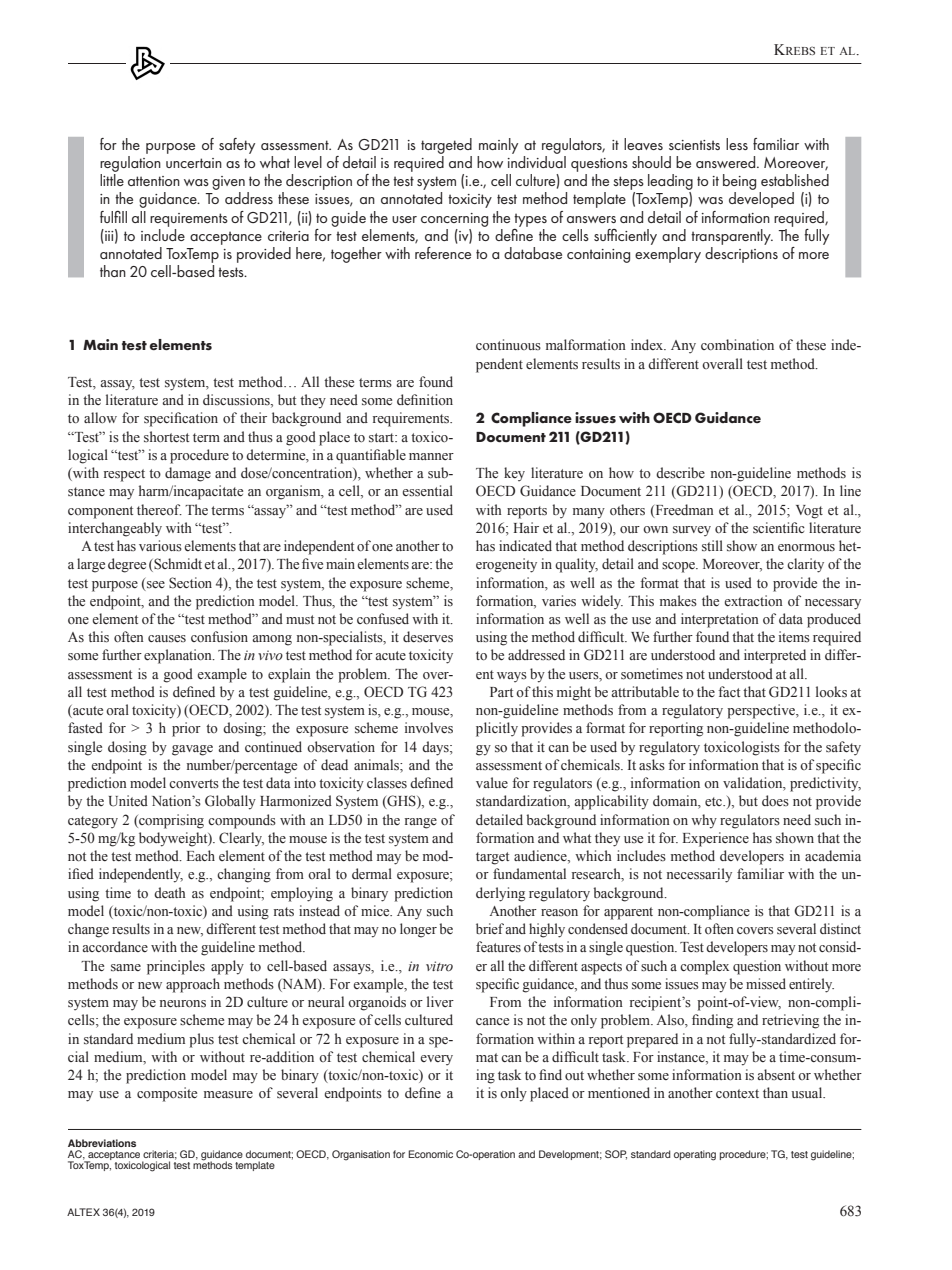  What do you see at coordinates (169, 892) in the screenshot?
I see `death` at bounding box center [169, 892].
